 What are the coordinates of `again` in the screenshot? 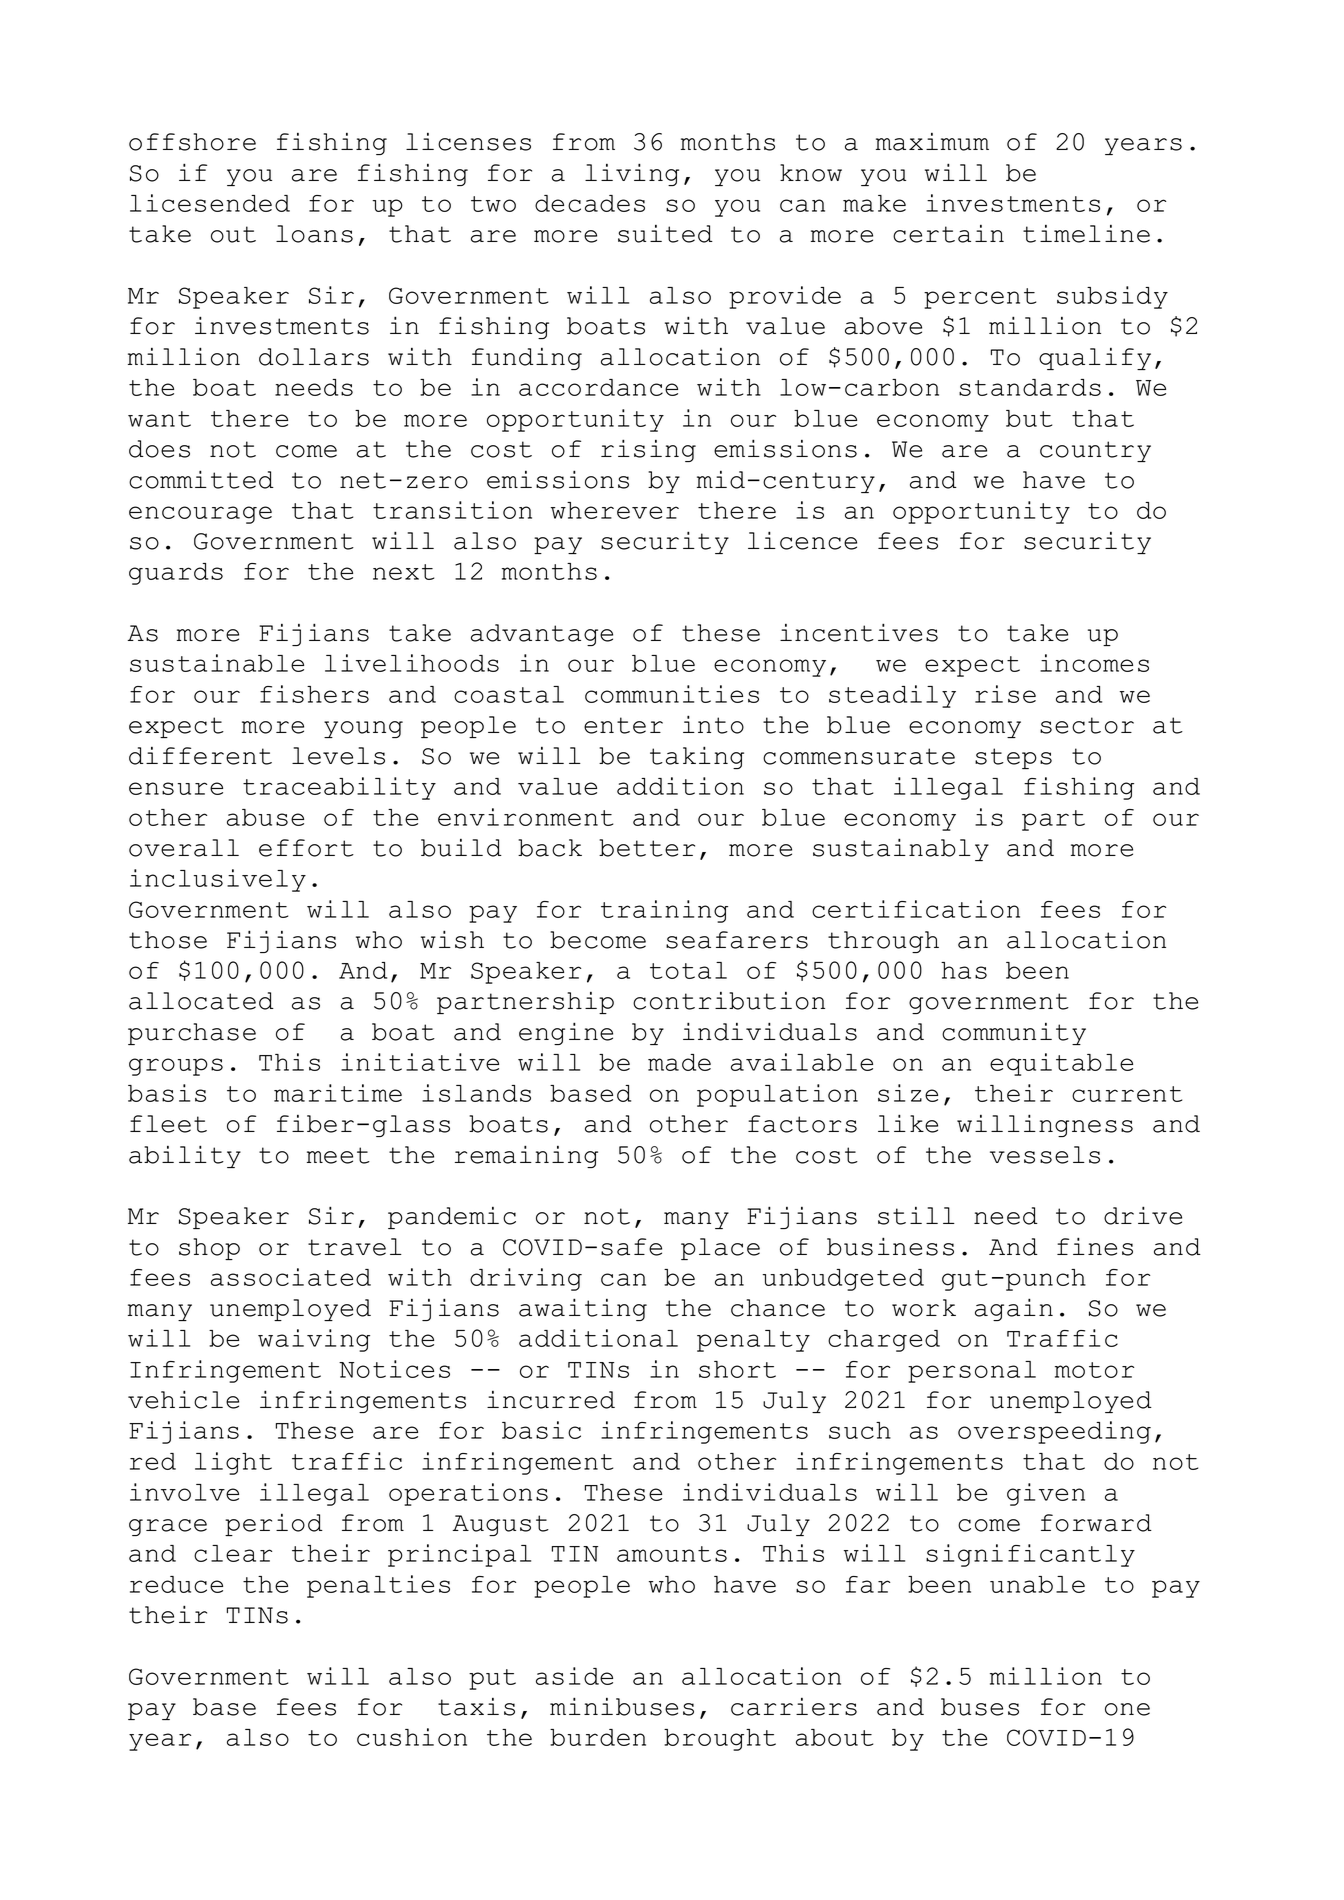 It's located at (1014, 1309).
